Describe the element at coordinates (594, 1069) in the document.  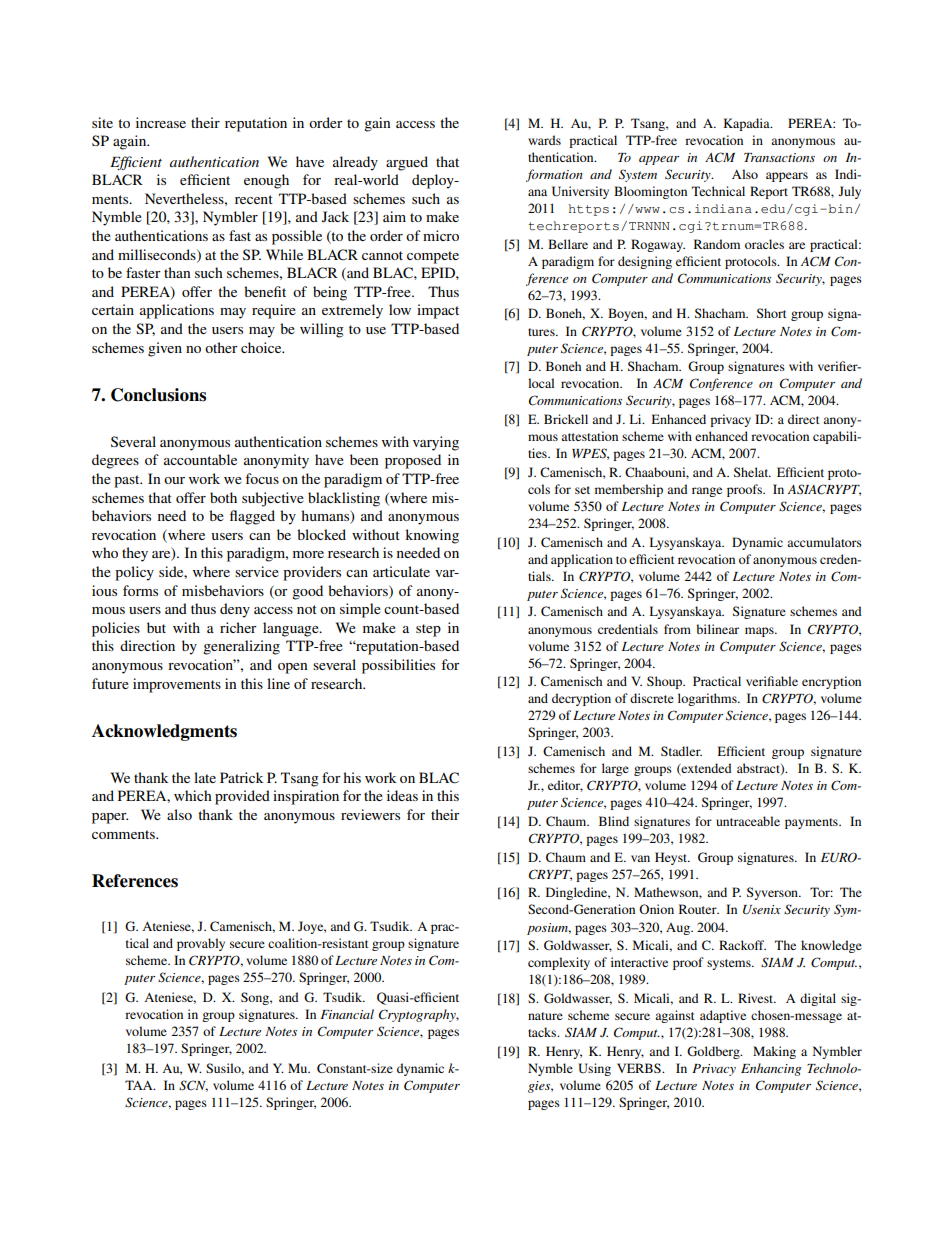
I see `Using` at that location.
